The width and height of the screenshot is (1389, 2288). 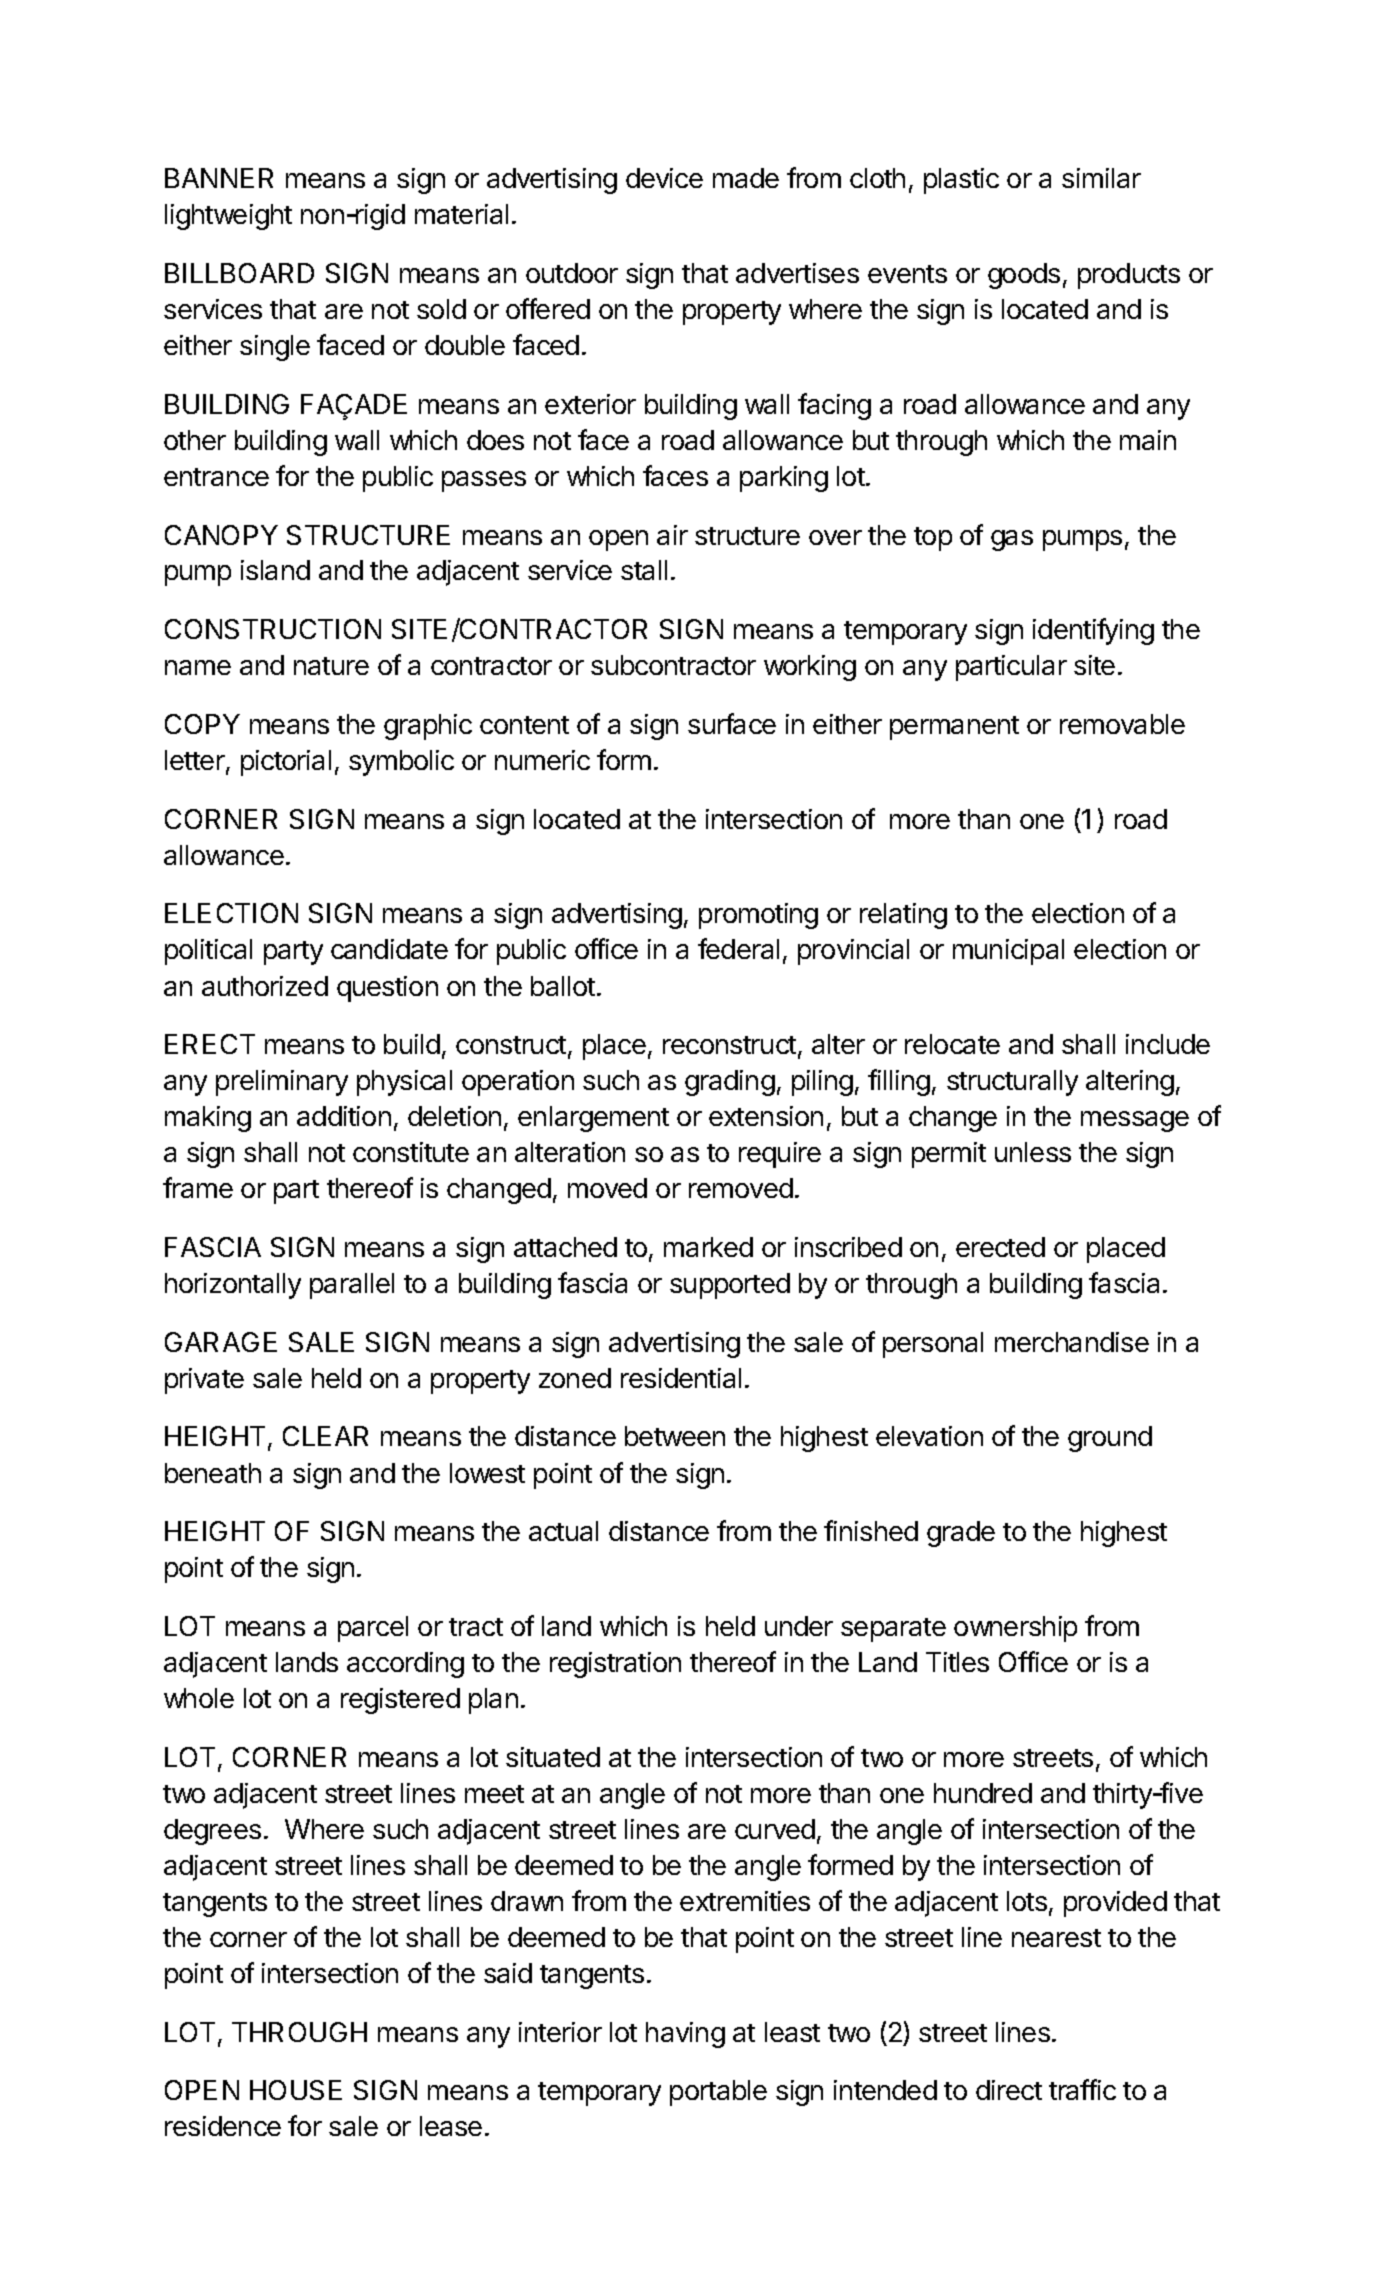 What do you see at coordinates (1082, 2089) in the screenshot?
I see `traffic` at bounding box center [1082, 2089].
